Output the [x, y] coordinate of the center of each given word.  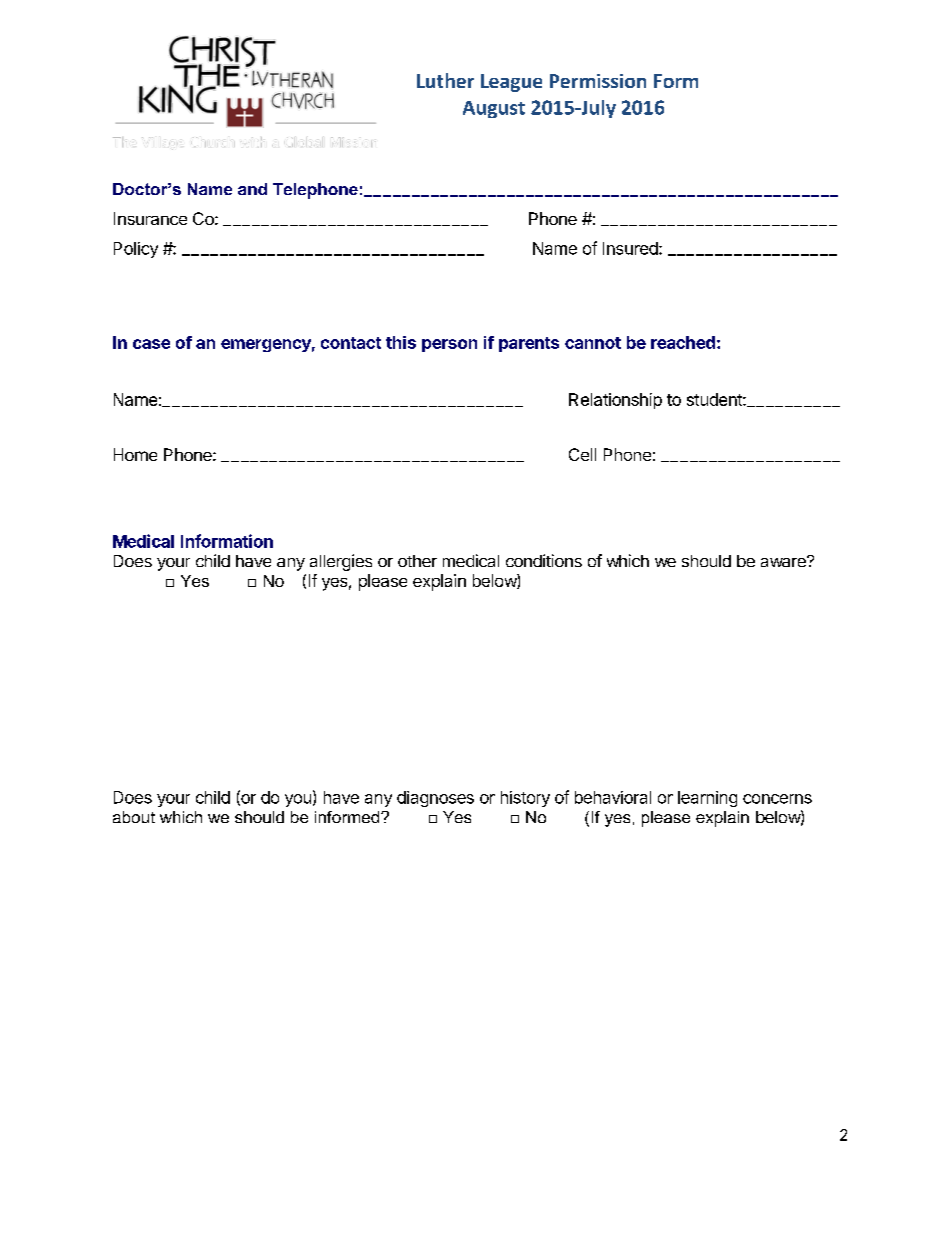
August [494, 109]
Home [135, 454]
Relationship [615, 401]
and [252, 189]
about [134, 817]
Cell [582, 454]
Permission [598, 81]
